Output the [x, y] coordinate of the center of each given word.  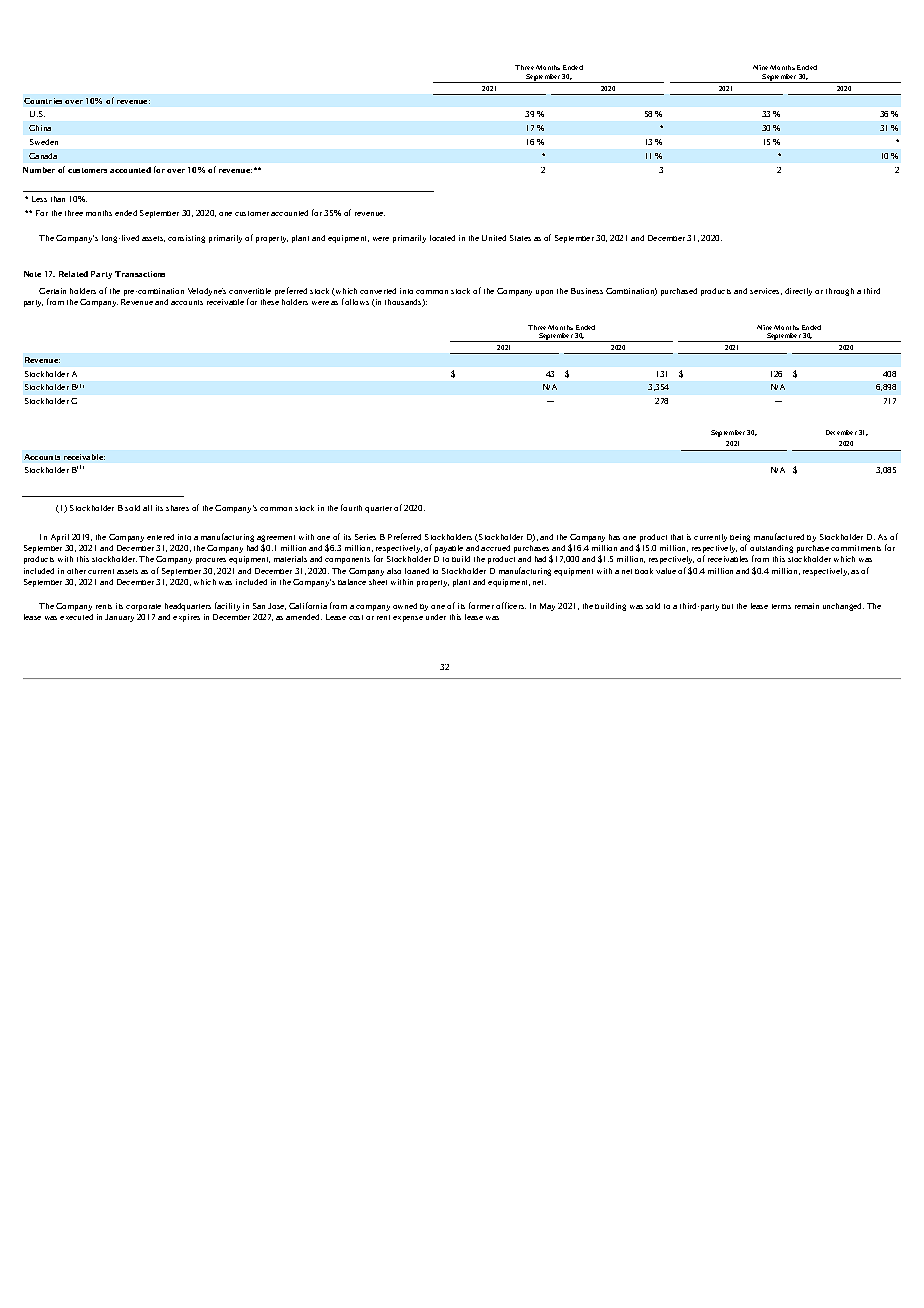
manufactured [779, 536]
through [840, 292]
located [442, 238]
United [494, 238]
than [58, 199]
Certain [52, 291]
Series [365, 537]
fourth [351, 507]
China [40, 128]
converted [378, 291]
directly [798, 292]
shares [177, 508]
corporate [143, 607]
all [147, 508]
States [520, 238]
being [740, 539]
